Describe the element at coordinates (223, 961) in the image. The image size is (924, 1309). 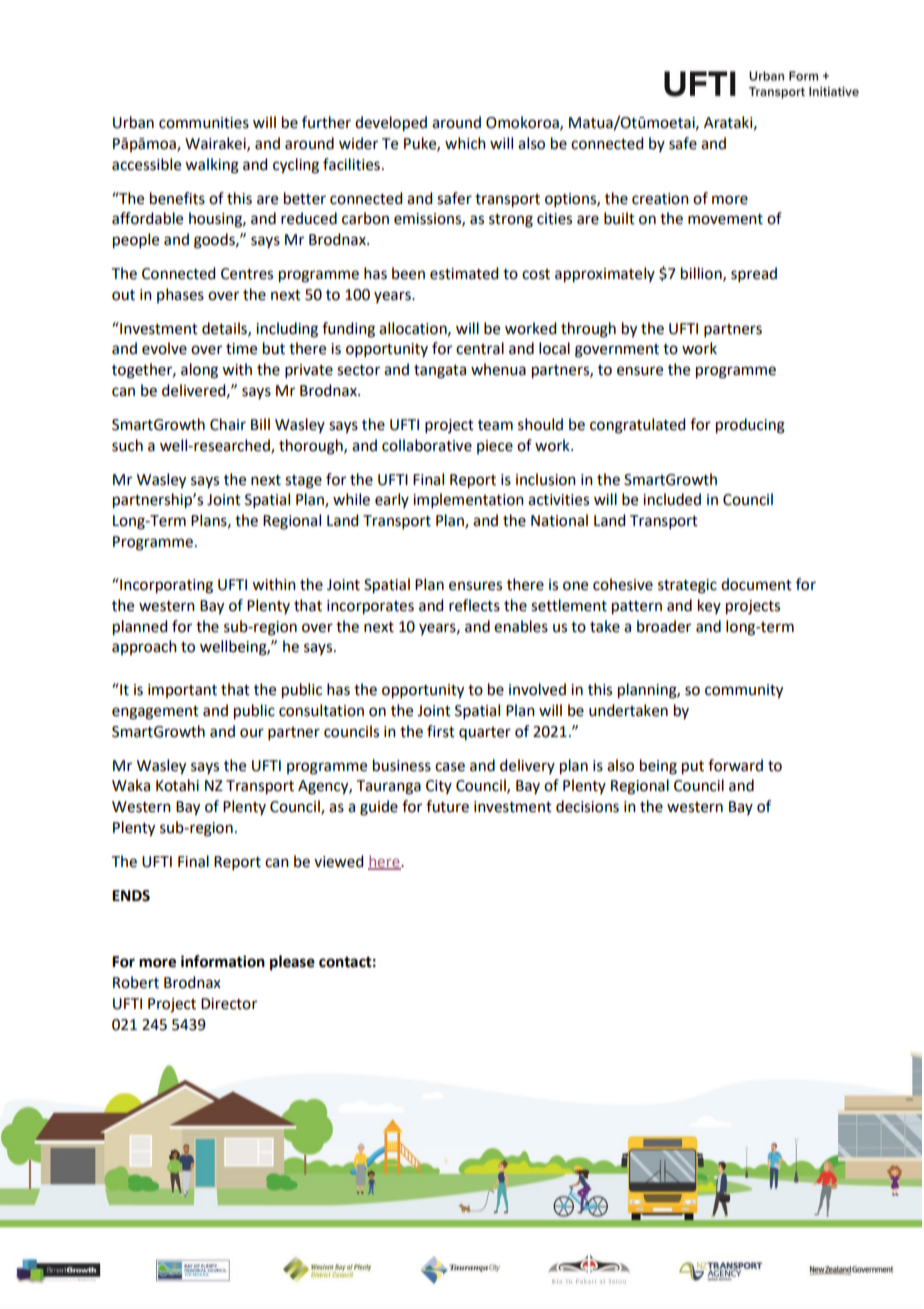
I see `information` at that location.
